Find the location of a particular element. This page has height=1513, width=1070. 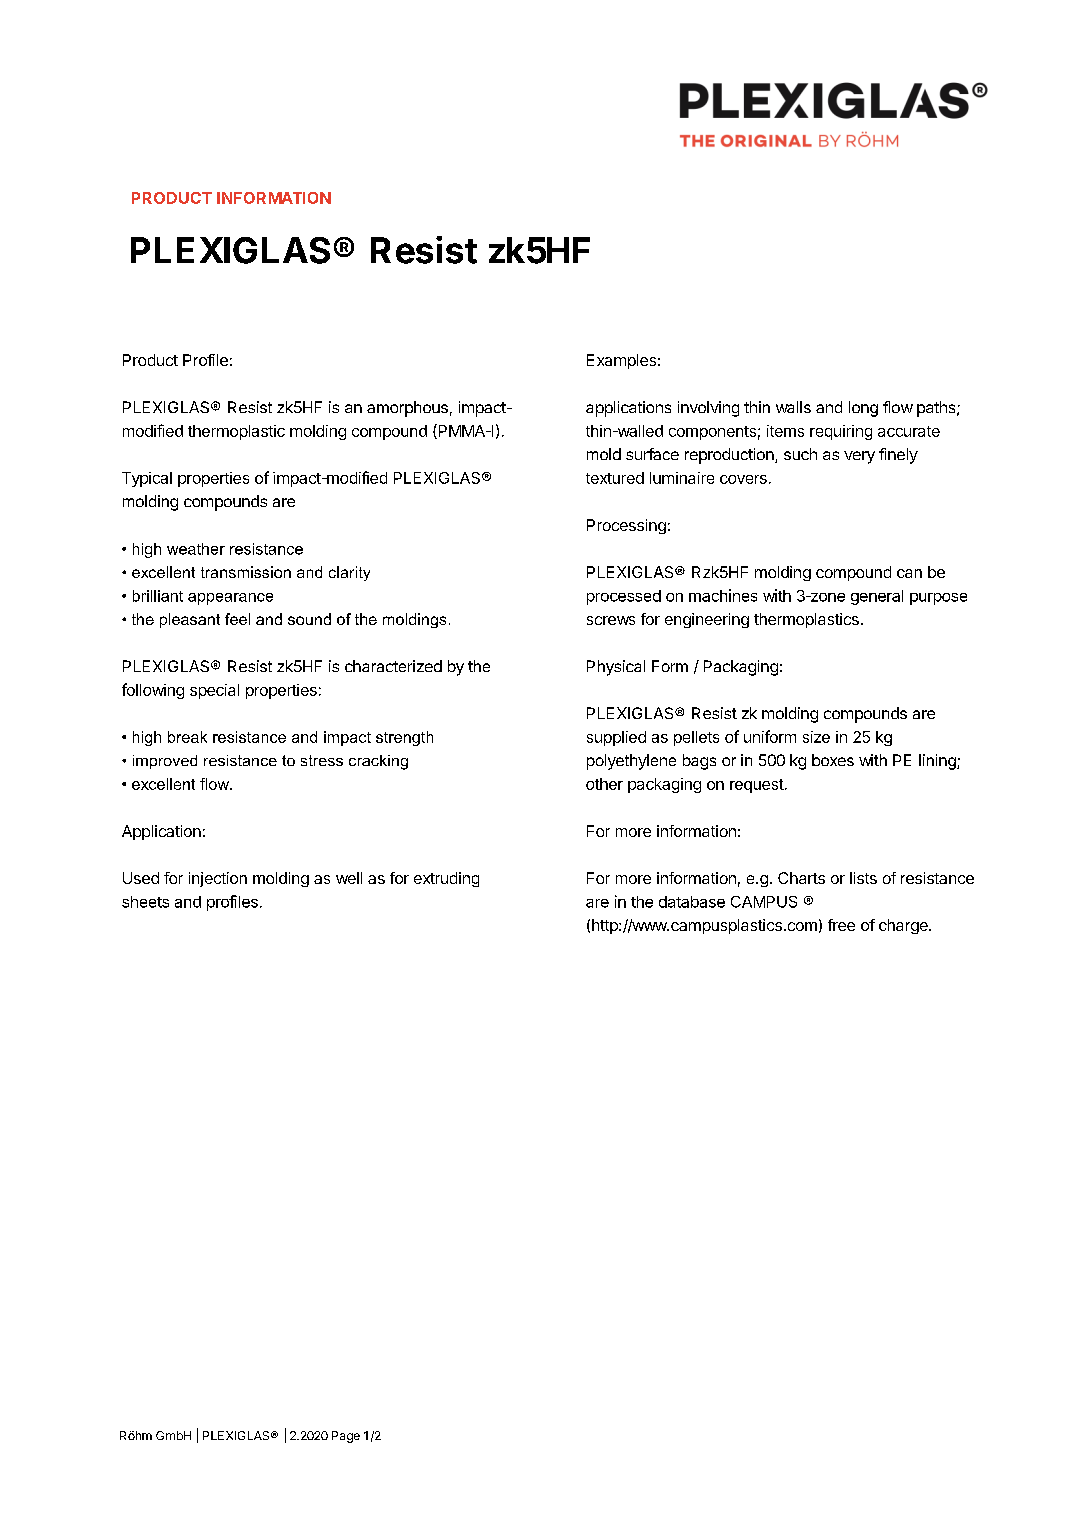

sheets is located at coordinates (145, 902).
